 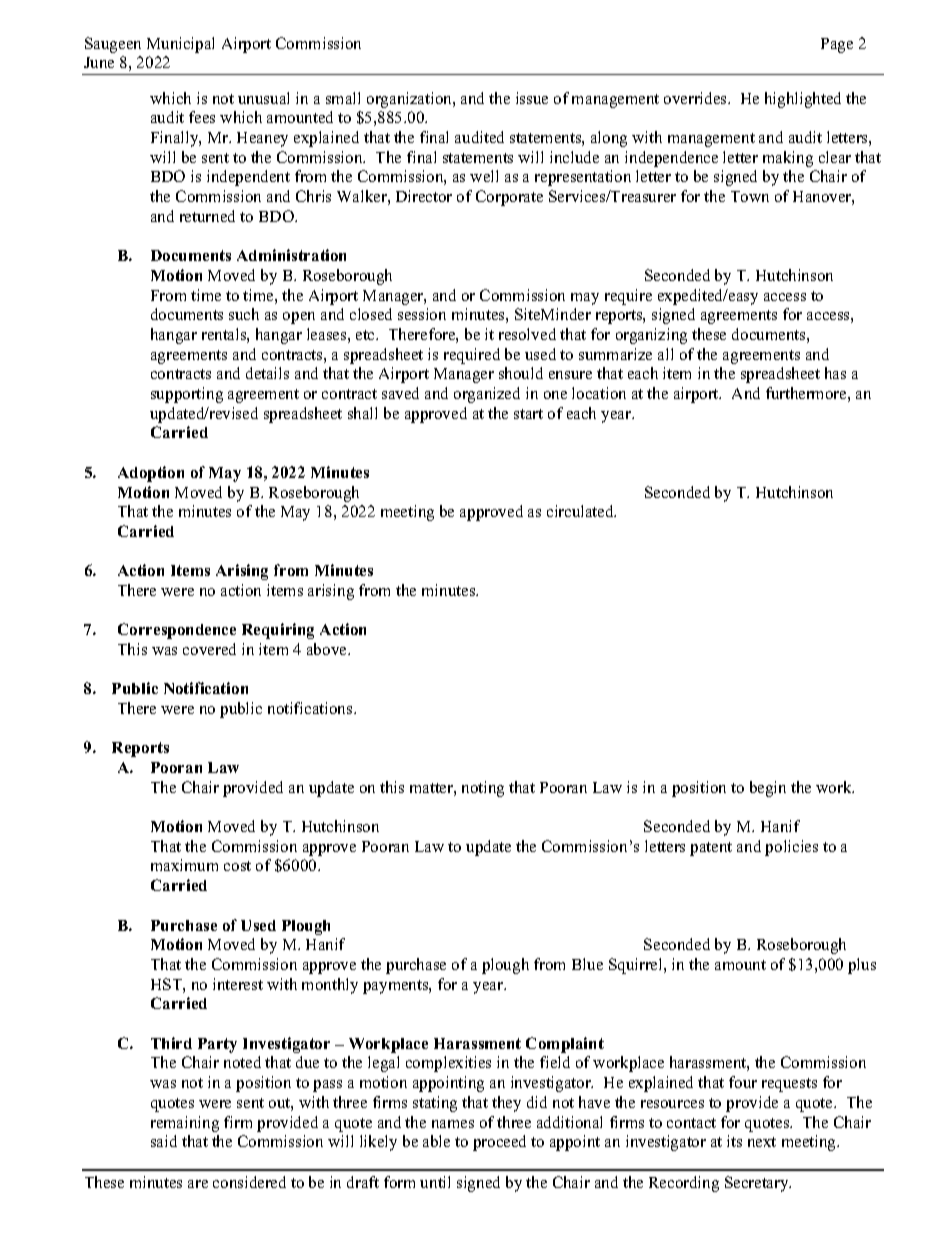 What do you see at coordinates (487, 395) in the page?
I see `organized` at bounding box center [487, 395].
